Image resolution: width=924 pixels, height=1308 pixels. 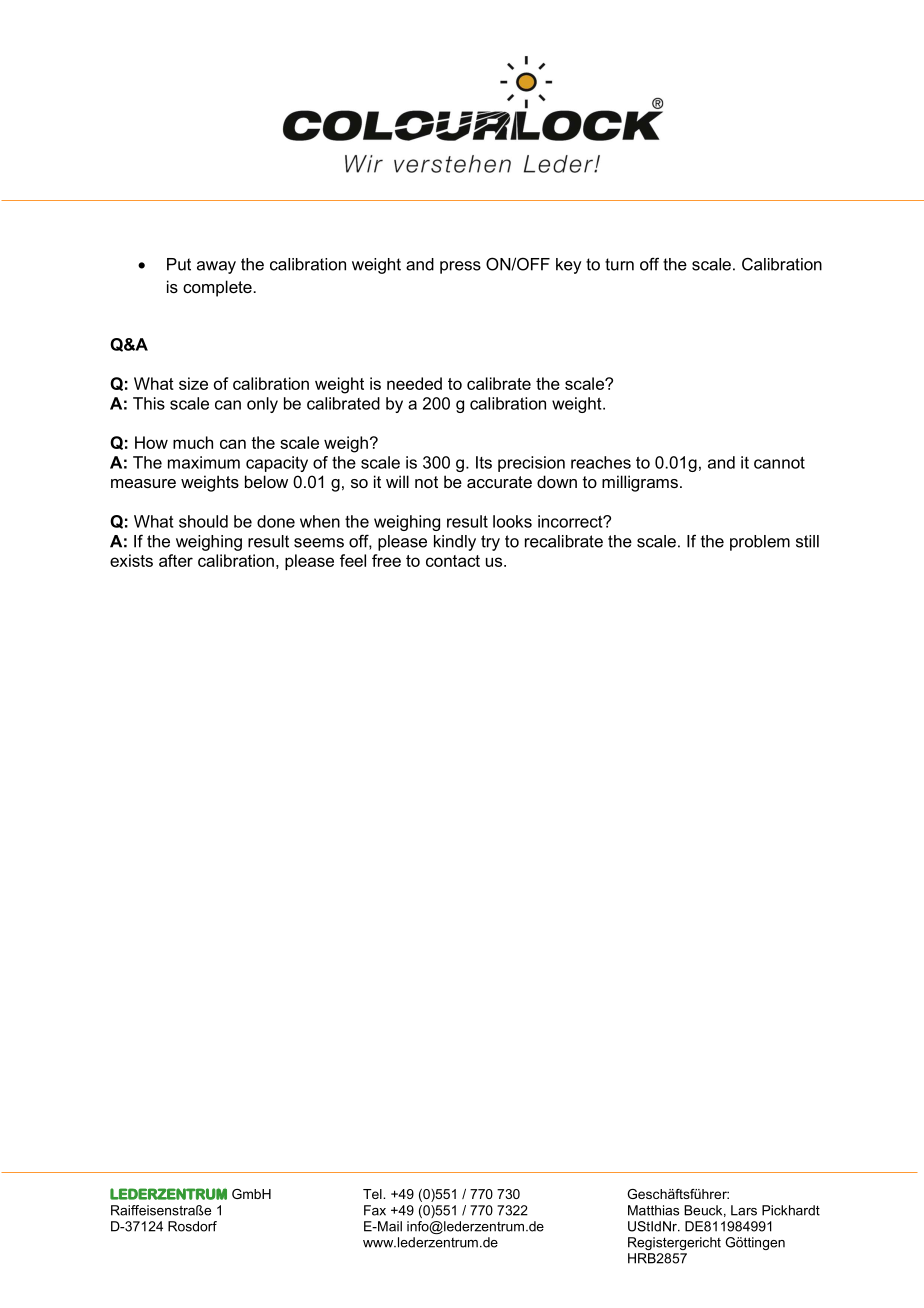 I want to click on Lars, so click(x=744, y=1210).
